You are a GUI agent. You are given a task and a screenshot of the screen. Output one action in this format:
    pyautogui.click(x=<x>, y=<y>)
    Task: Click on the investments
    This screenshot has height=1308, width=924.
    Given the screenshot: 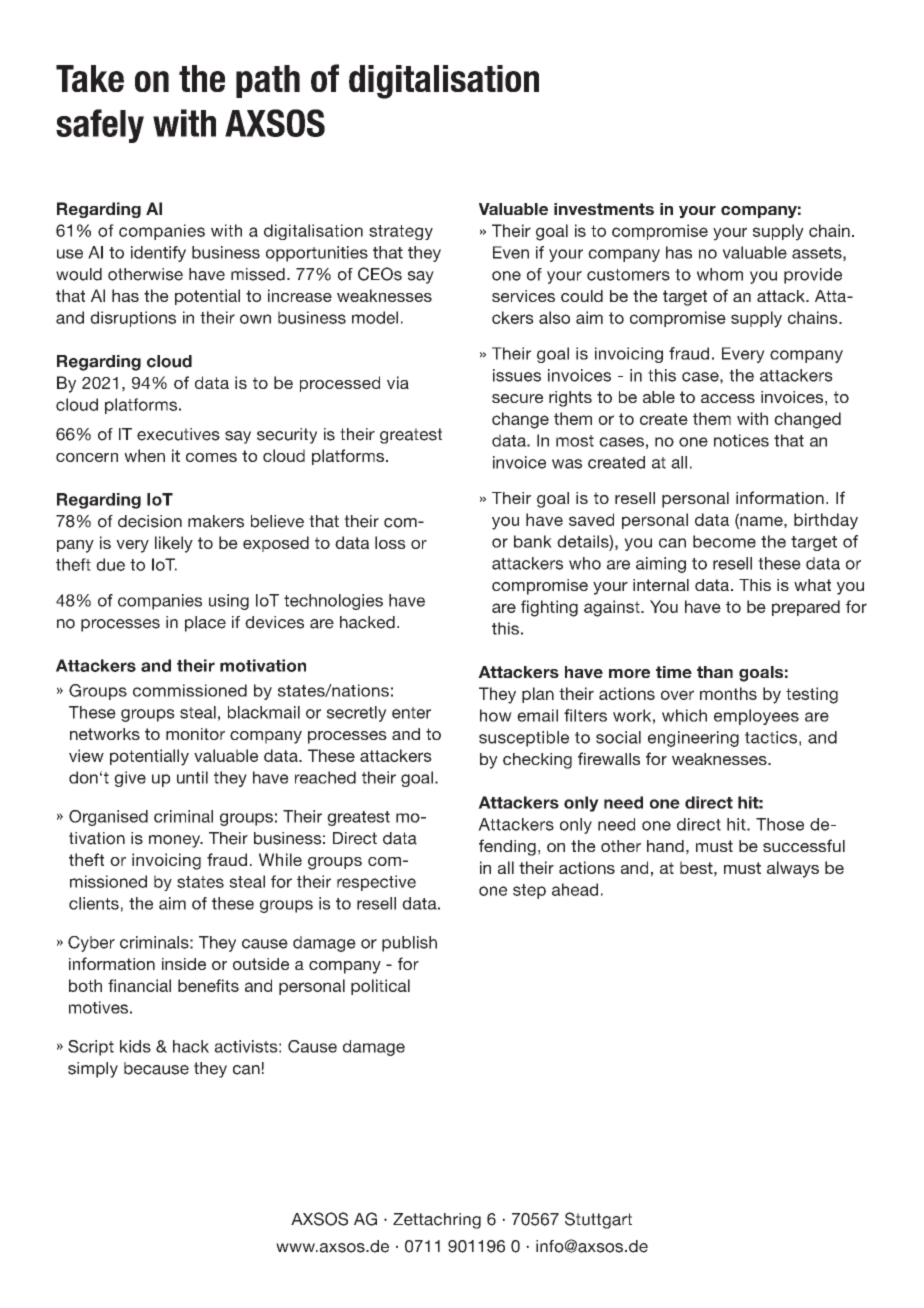 What is the action you would take?
    pyautogui.click(x=604, y=209)
